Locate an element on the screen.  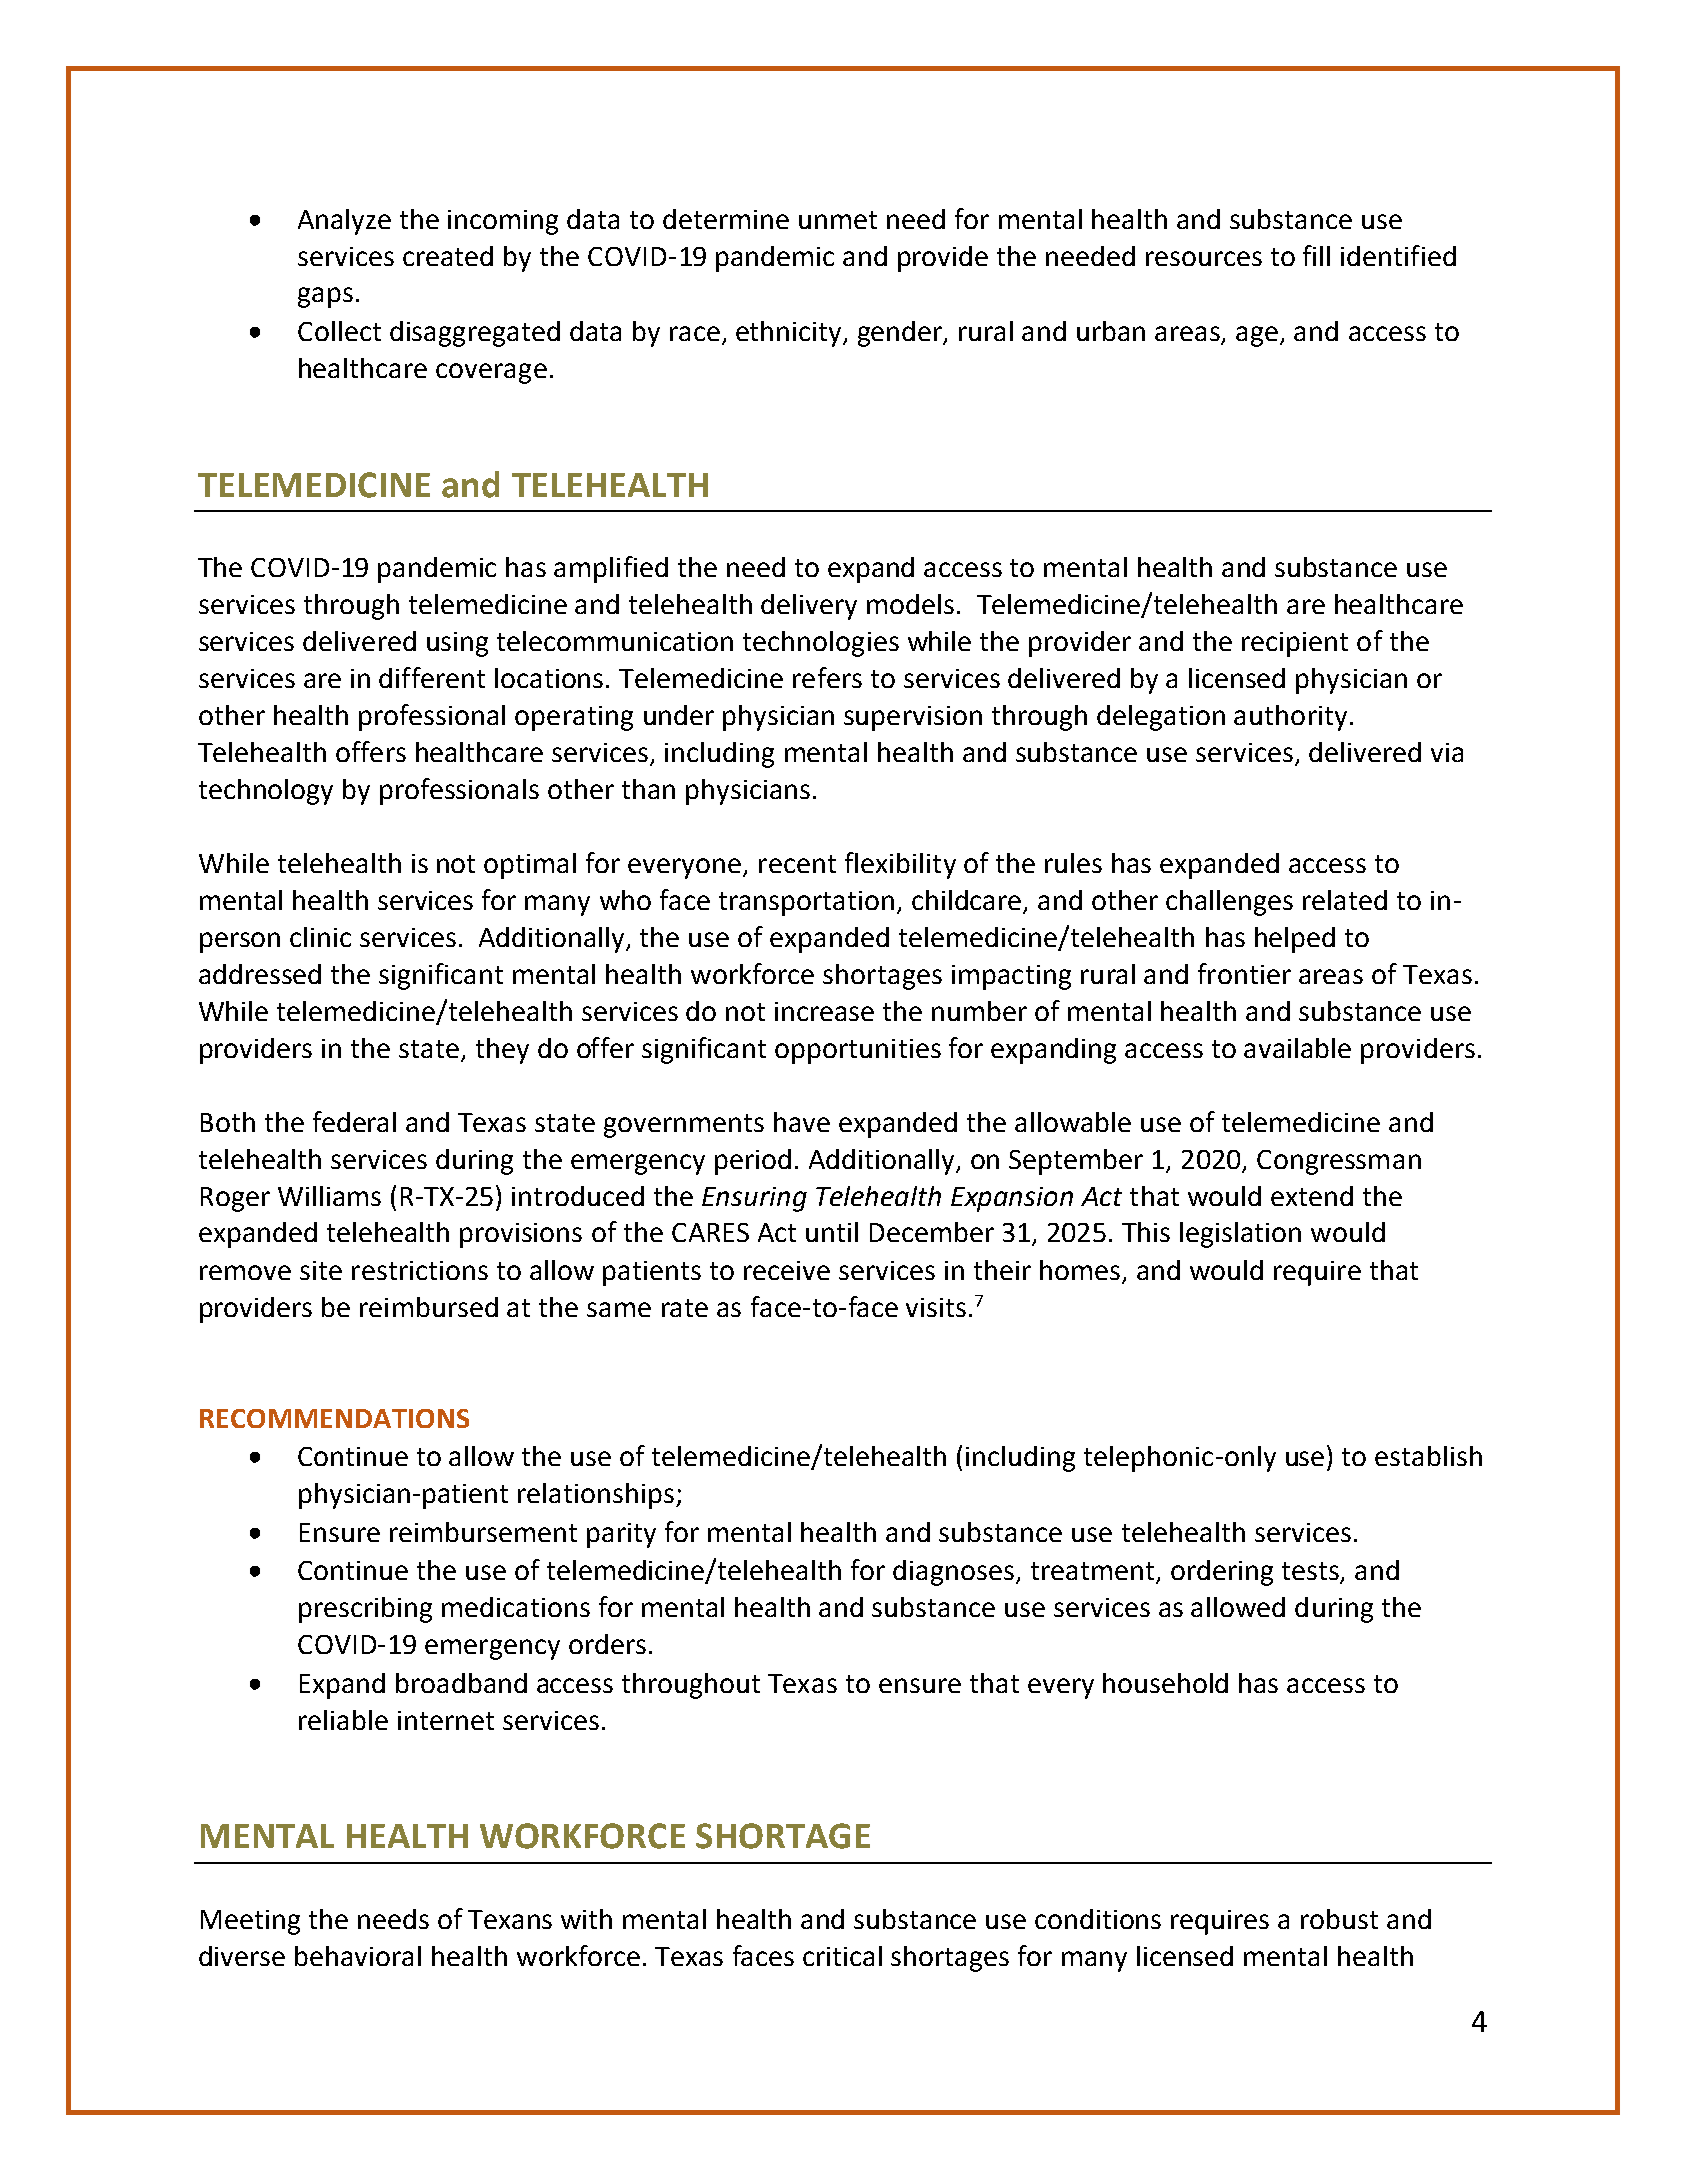
available is located at coordinates (1297, 1048).
